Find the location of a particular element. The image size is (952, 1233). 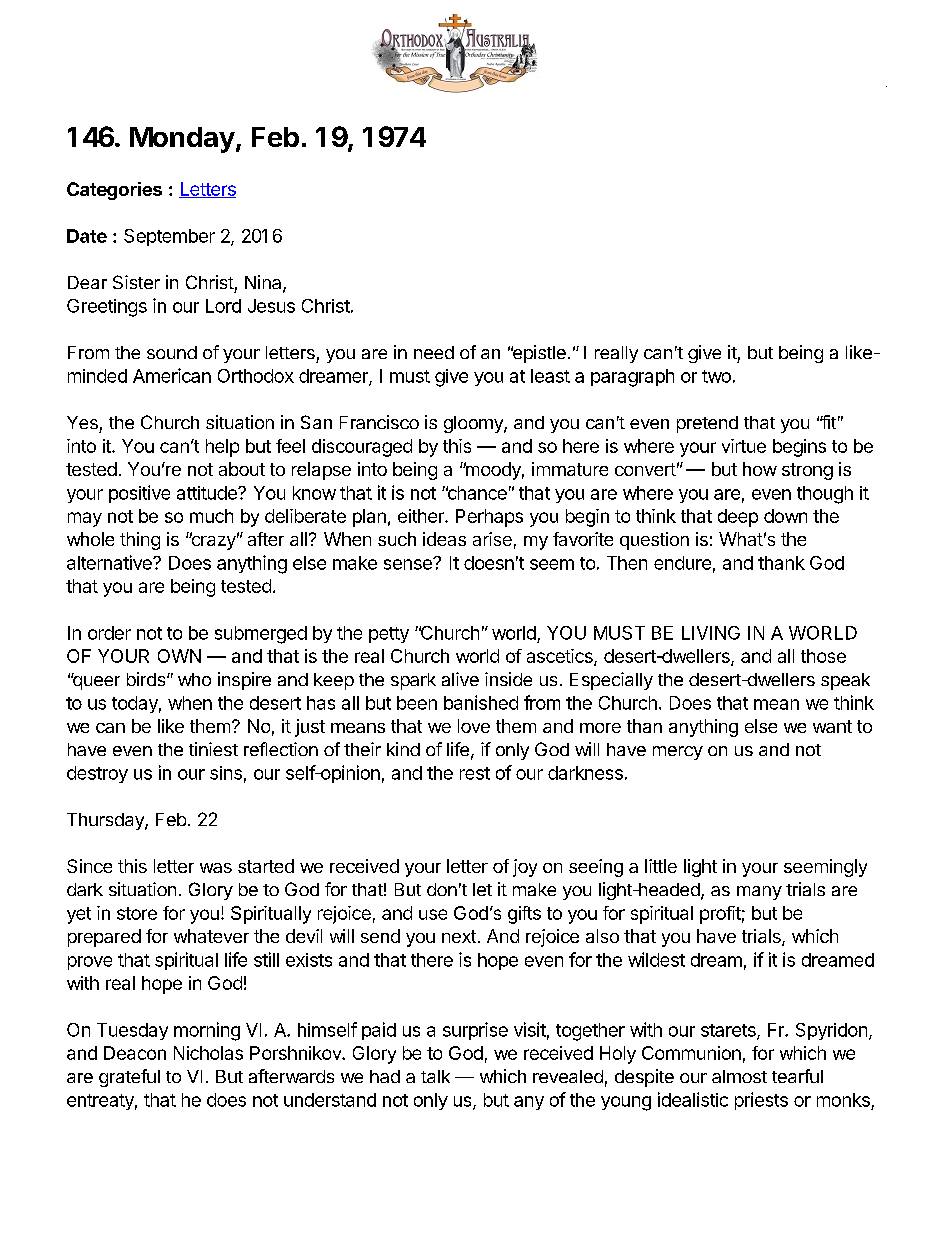

two is located at coordinates (716, 376).
